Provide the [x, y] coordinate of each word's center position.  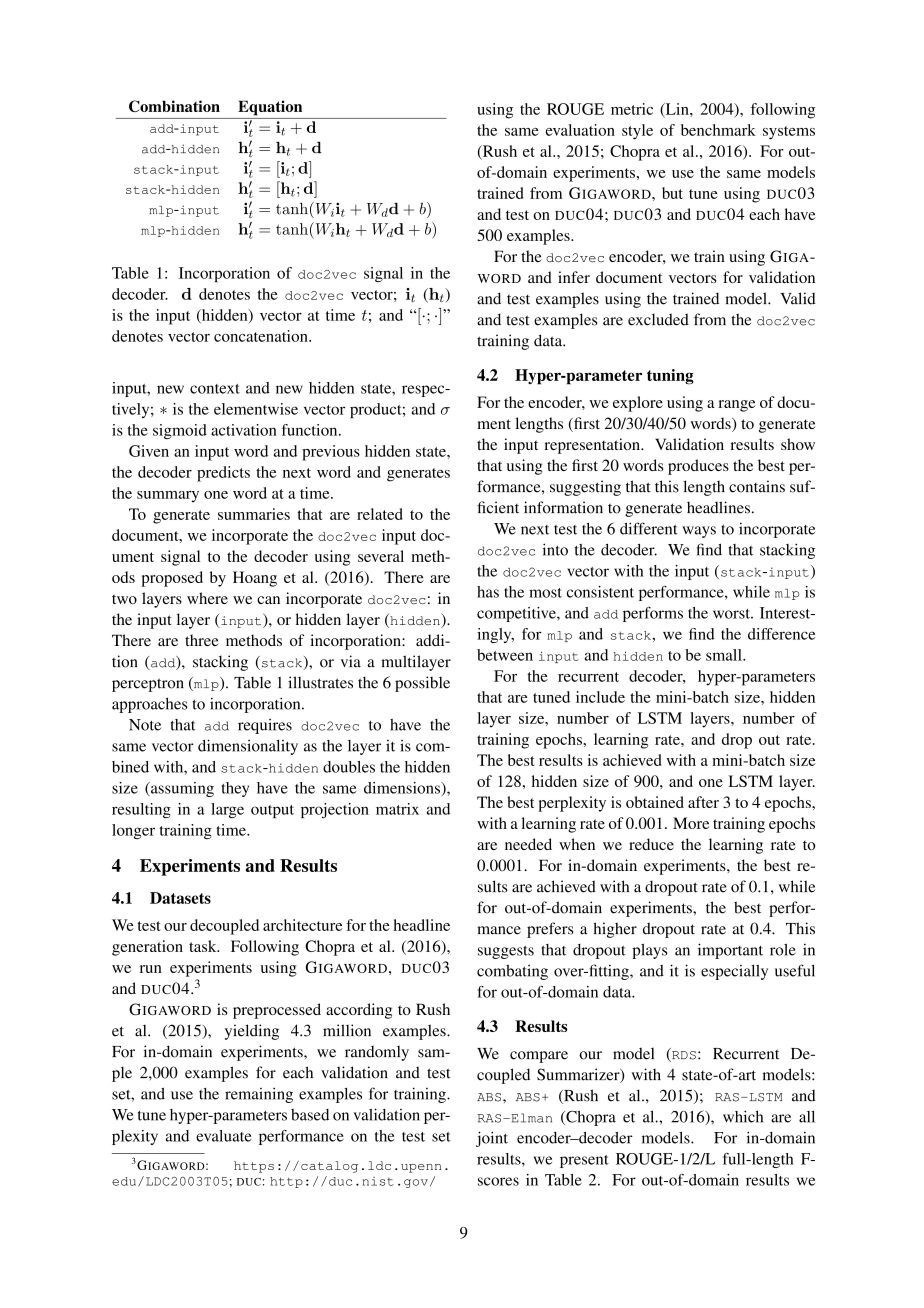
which [743, 1116]
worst [732, 614]
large [227, 810]
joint [492, 1139]
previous [331, 453]
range [737, 406]
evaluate [223, 1136]
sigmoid [180, 431]
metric [632, 109]
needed [528, 844]
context [215, 389]
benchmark [718, 130]
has [488, 592]
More [691, 823]
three [202, 640]
